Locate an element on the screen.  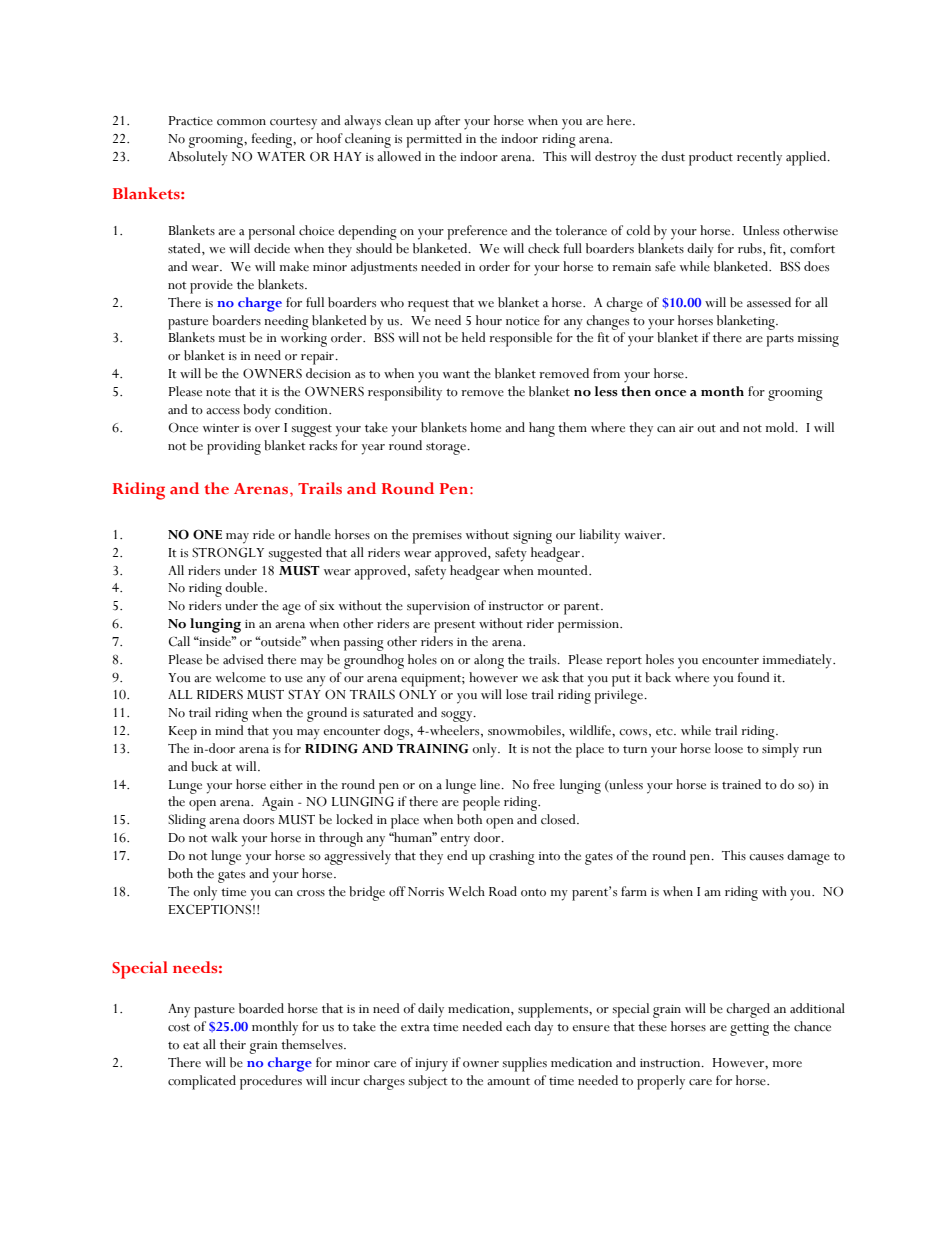
welcome is located at coordinates (241, 677).
